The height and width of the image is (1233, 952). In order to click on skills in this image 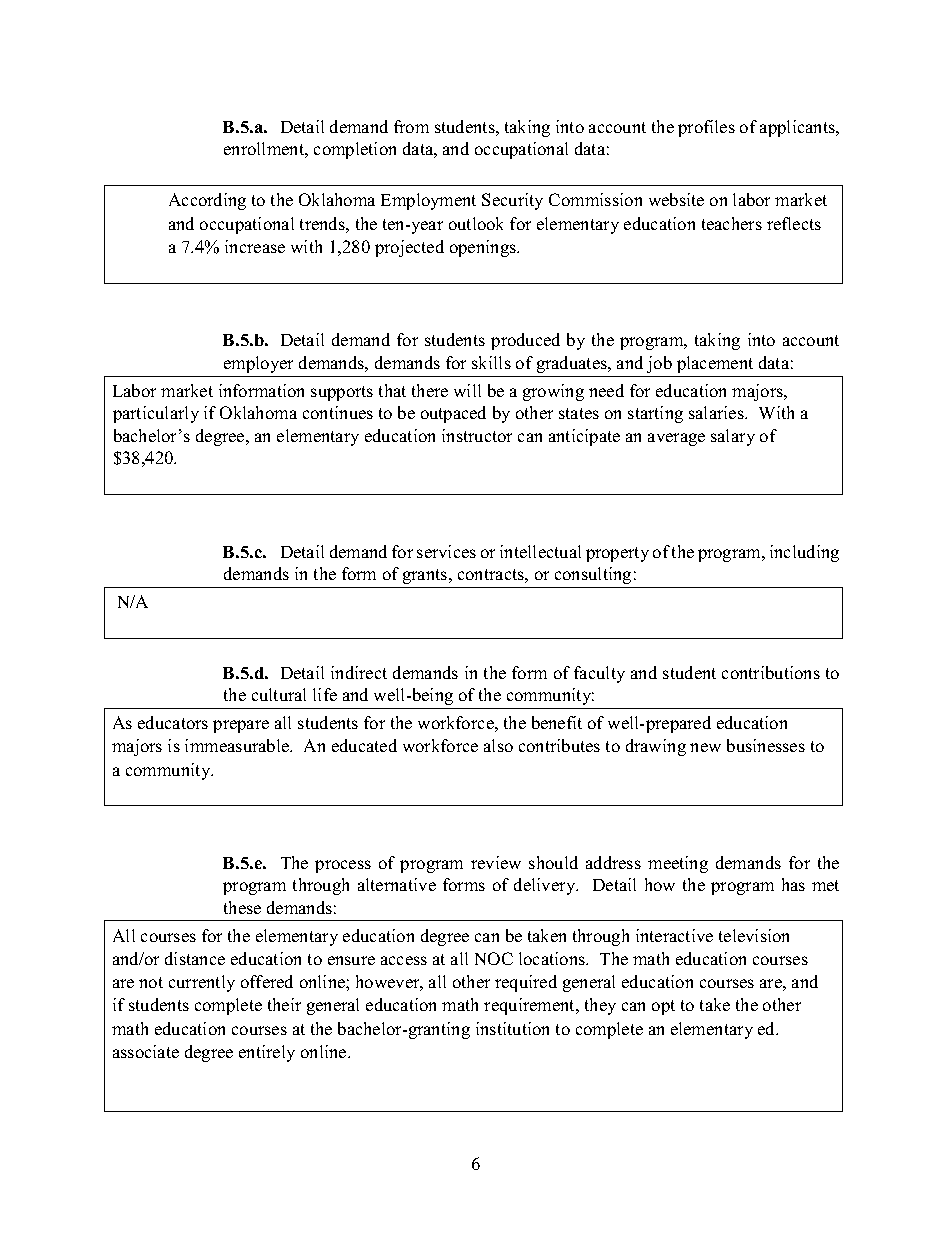, I will do `click(491, 362)`.
